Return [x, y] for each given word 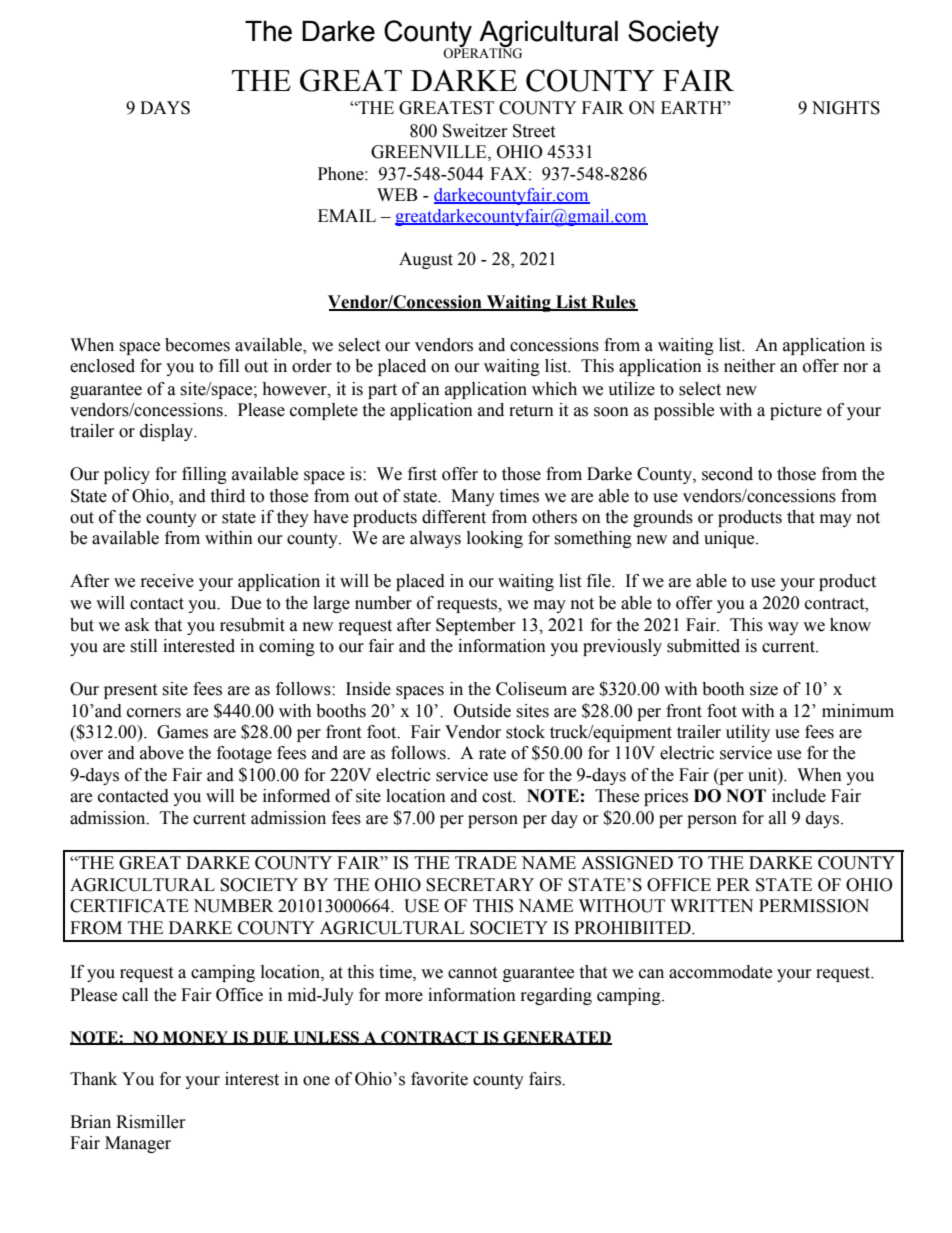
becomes [197, 345]
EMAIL [347, 215]
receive [167, 581]
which [554, 389]
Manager [138, 1144]
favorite [439, 1079]
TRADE [486, 862]
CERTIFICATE [129, 906]
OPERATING [482, 52]
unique [730, 539]
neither [750, 366]
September [476, 626]
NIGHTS [846, 108]
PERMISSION [814, 906]
